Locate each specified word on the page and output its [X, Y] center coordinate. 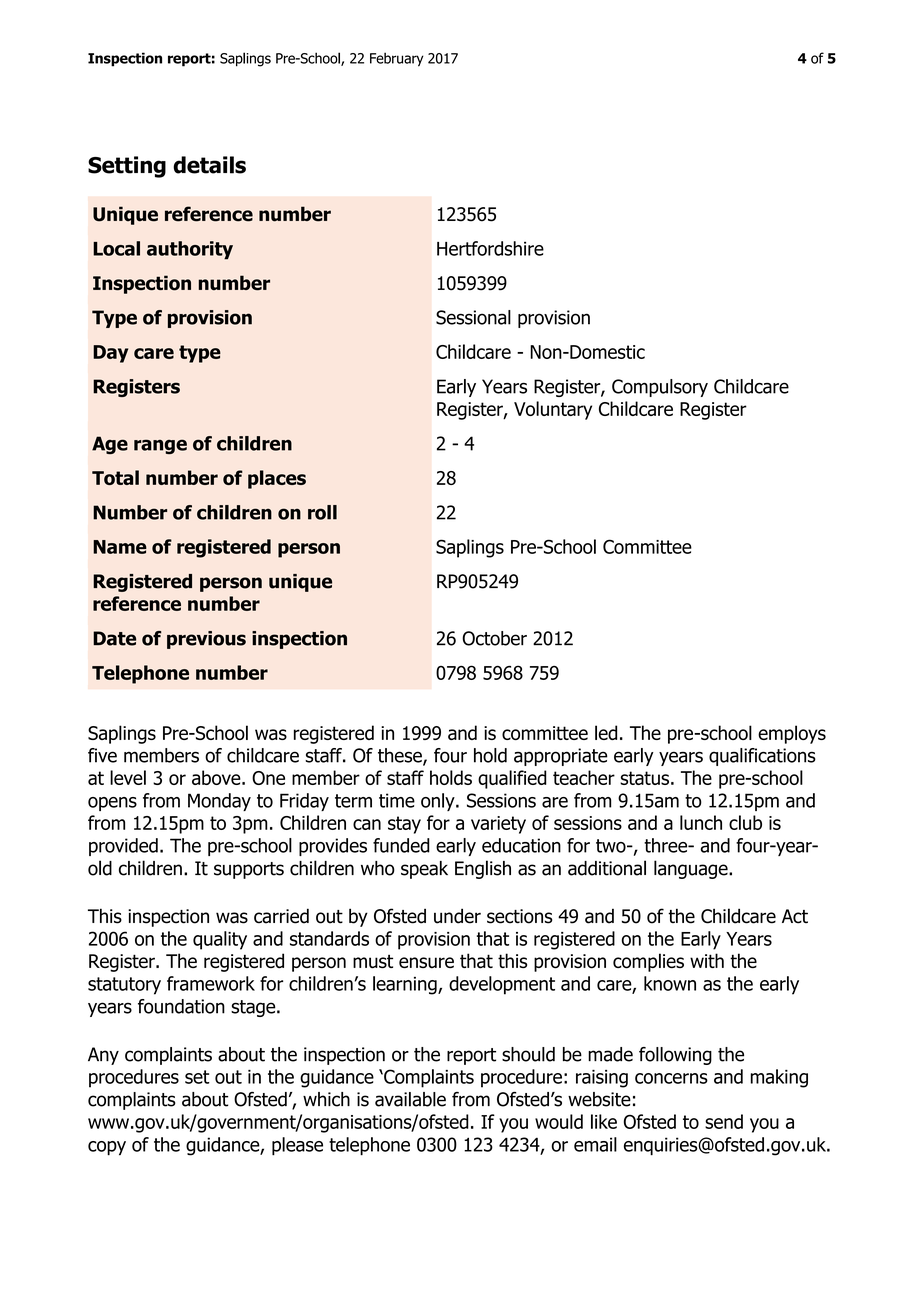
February [397, 59]
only [439, 802]
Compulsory [660, 388]
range [160, 446]
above [217, 777]
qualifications [762, 757]
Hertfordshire [490, 248]
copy [107, 1148]
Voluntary [553, 410]
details [209, 165]
